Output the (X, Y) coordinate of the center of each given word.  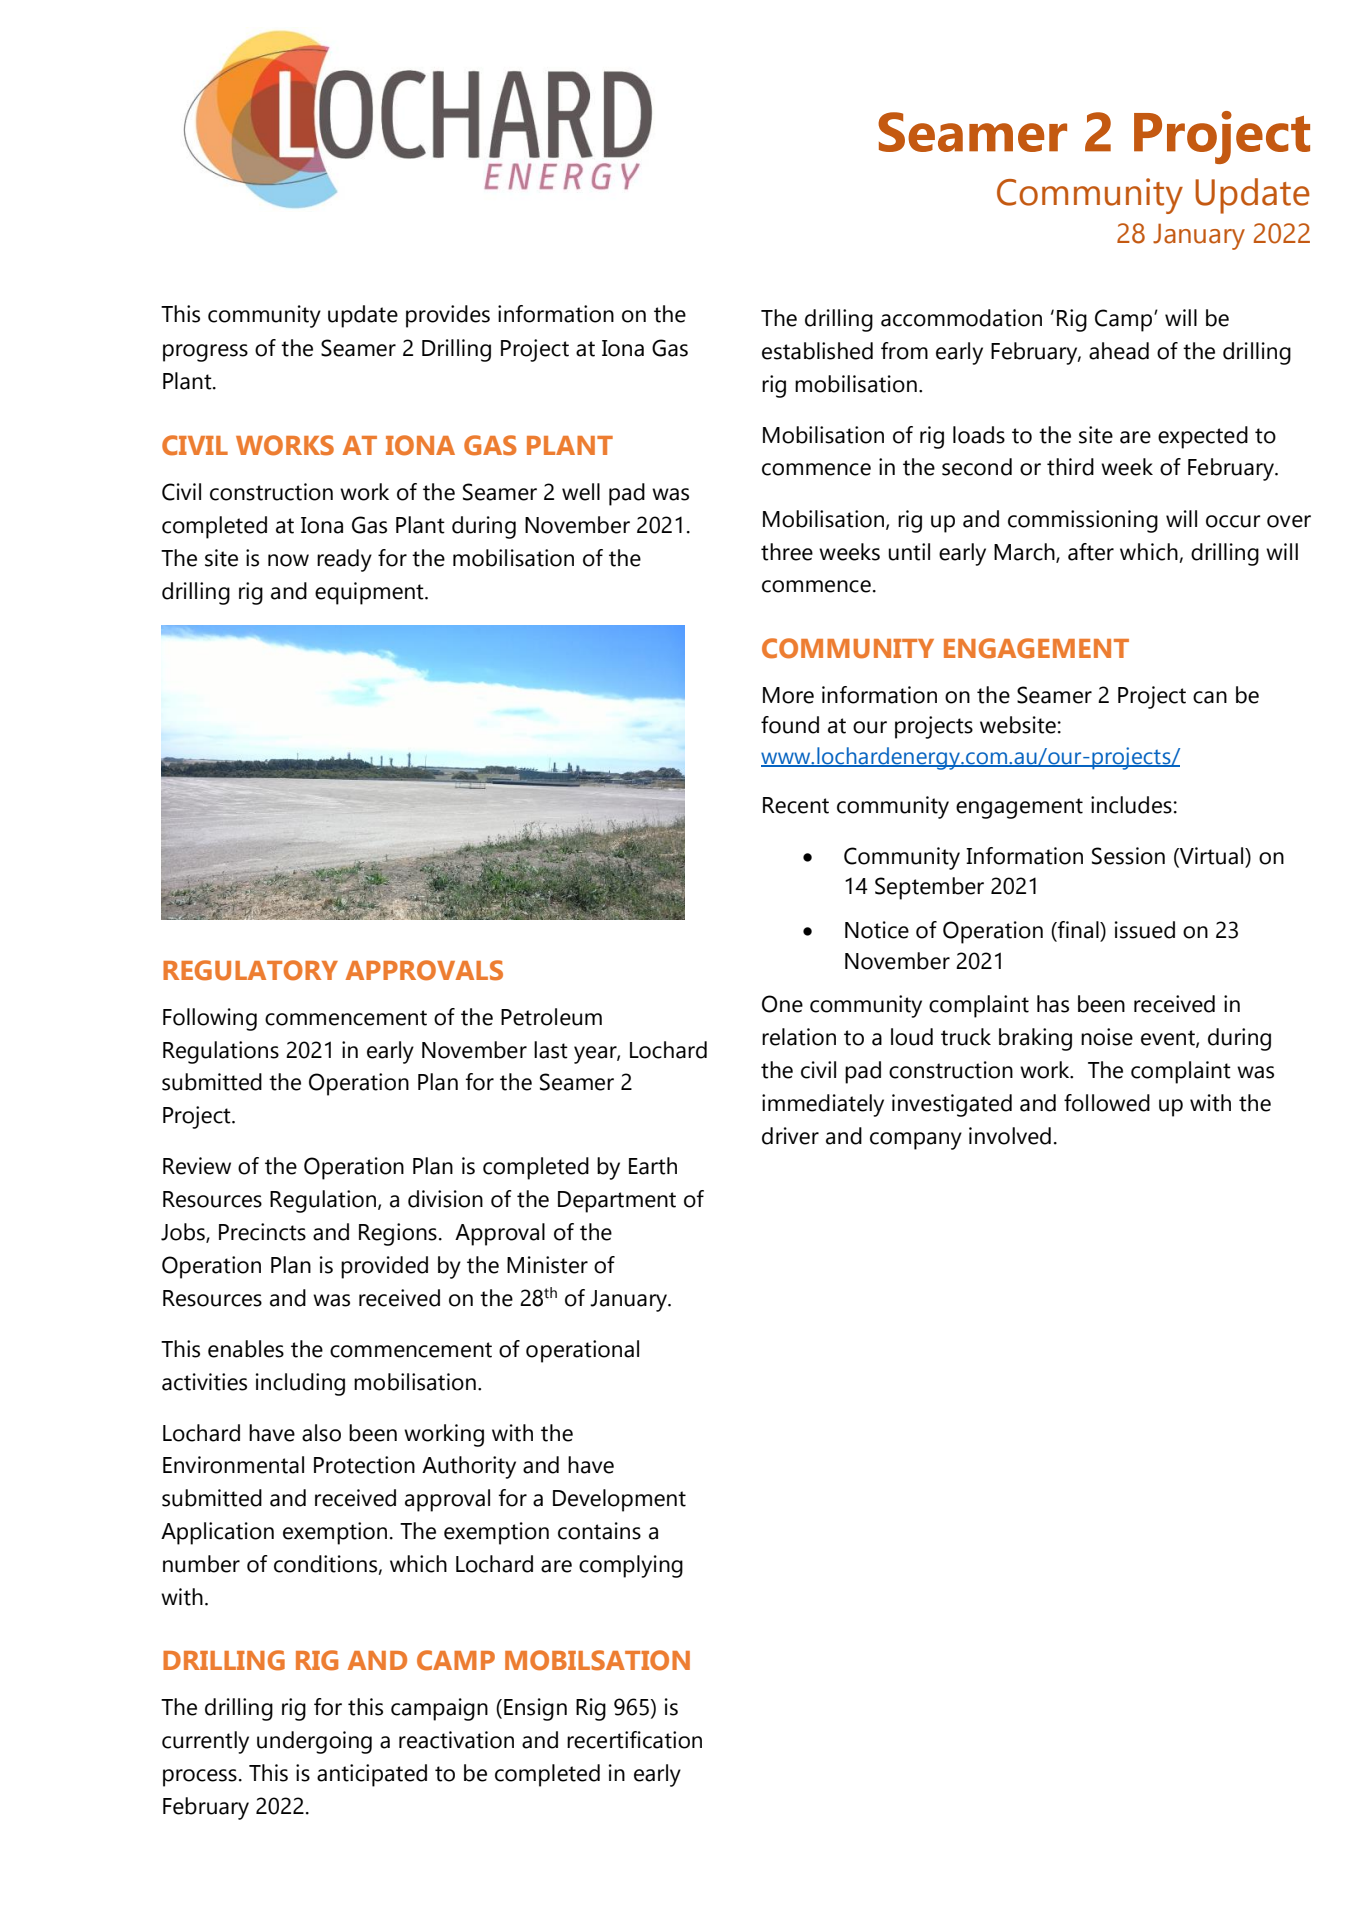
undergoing (314, 1742)
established (817, 351)
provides (448, 316)
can (1210, 697)
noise (1107, 1037)
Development (619, 1500)
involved (1010, 1136)
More (788, 695)
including (300, 1384)
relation (799, 1037)
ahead (1119, 351)
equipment (370, 593)
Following (210, 1019)
